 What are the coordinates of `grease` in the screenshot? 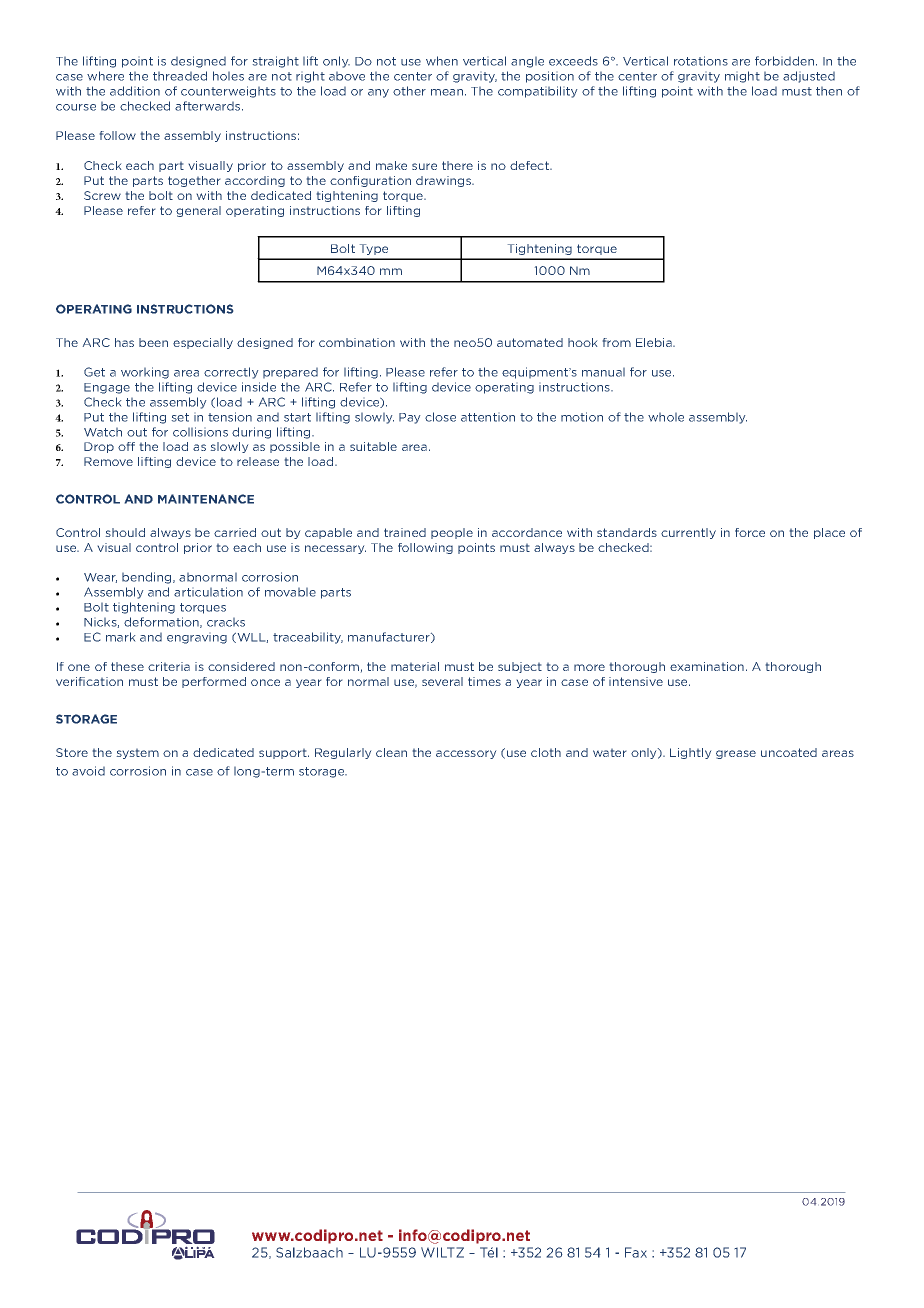 It's located at (736, 754).
